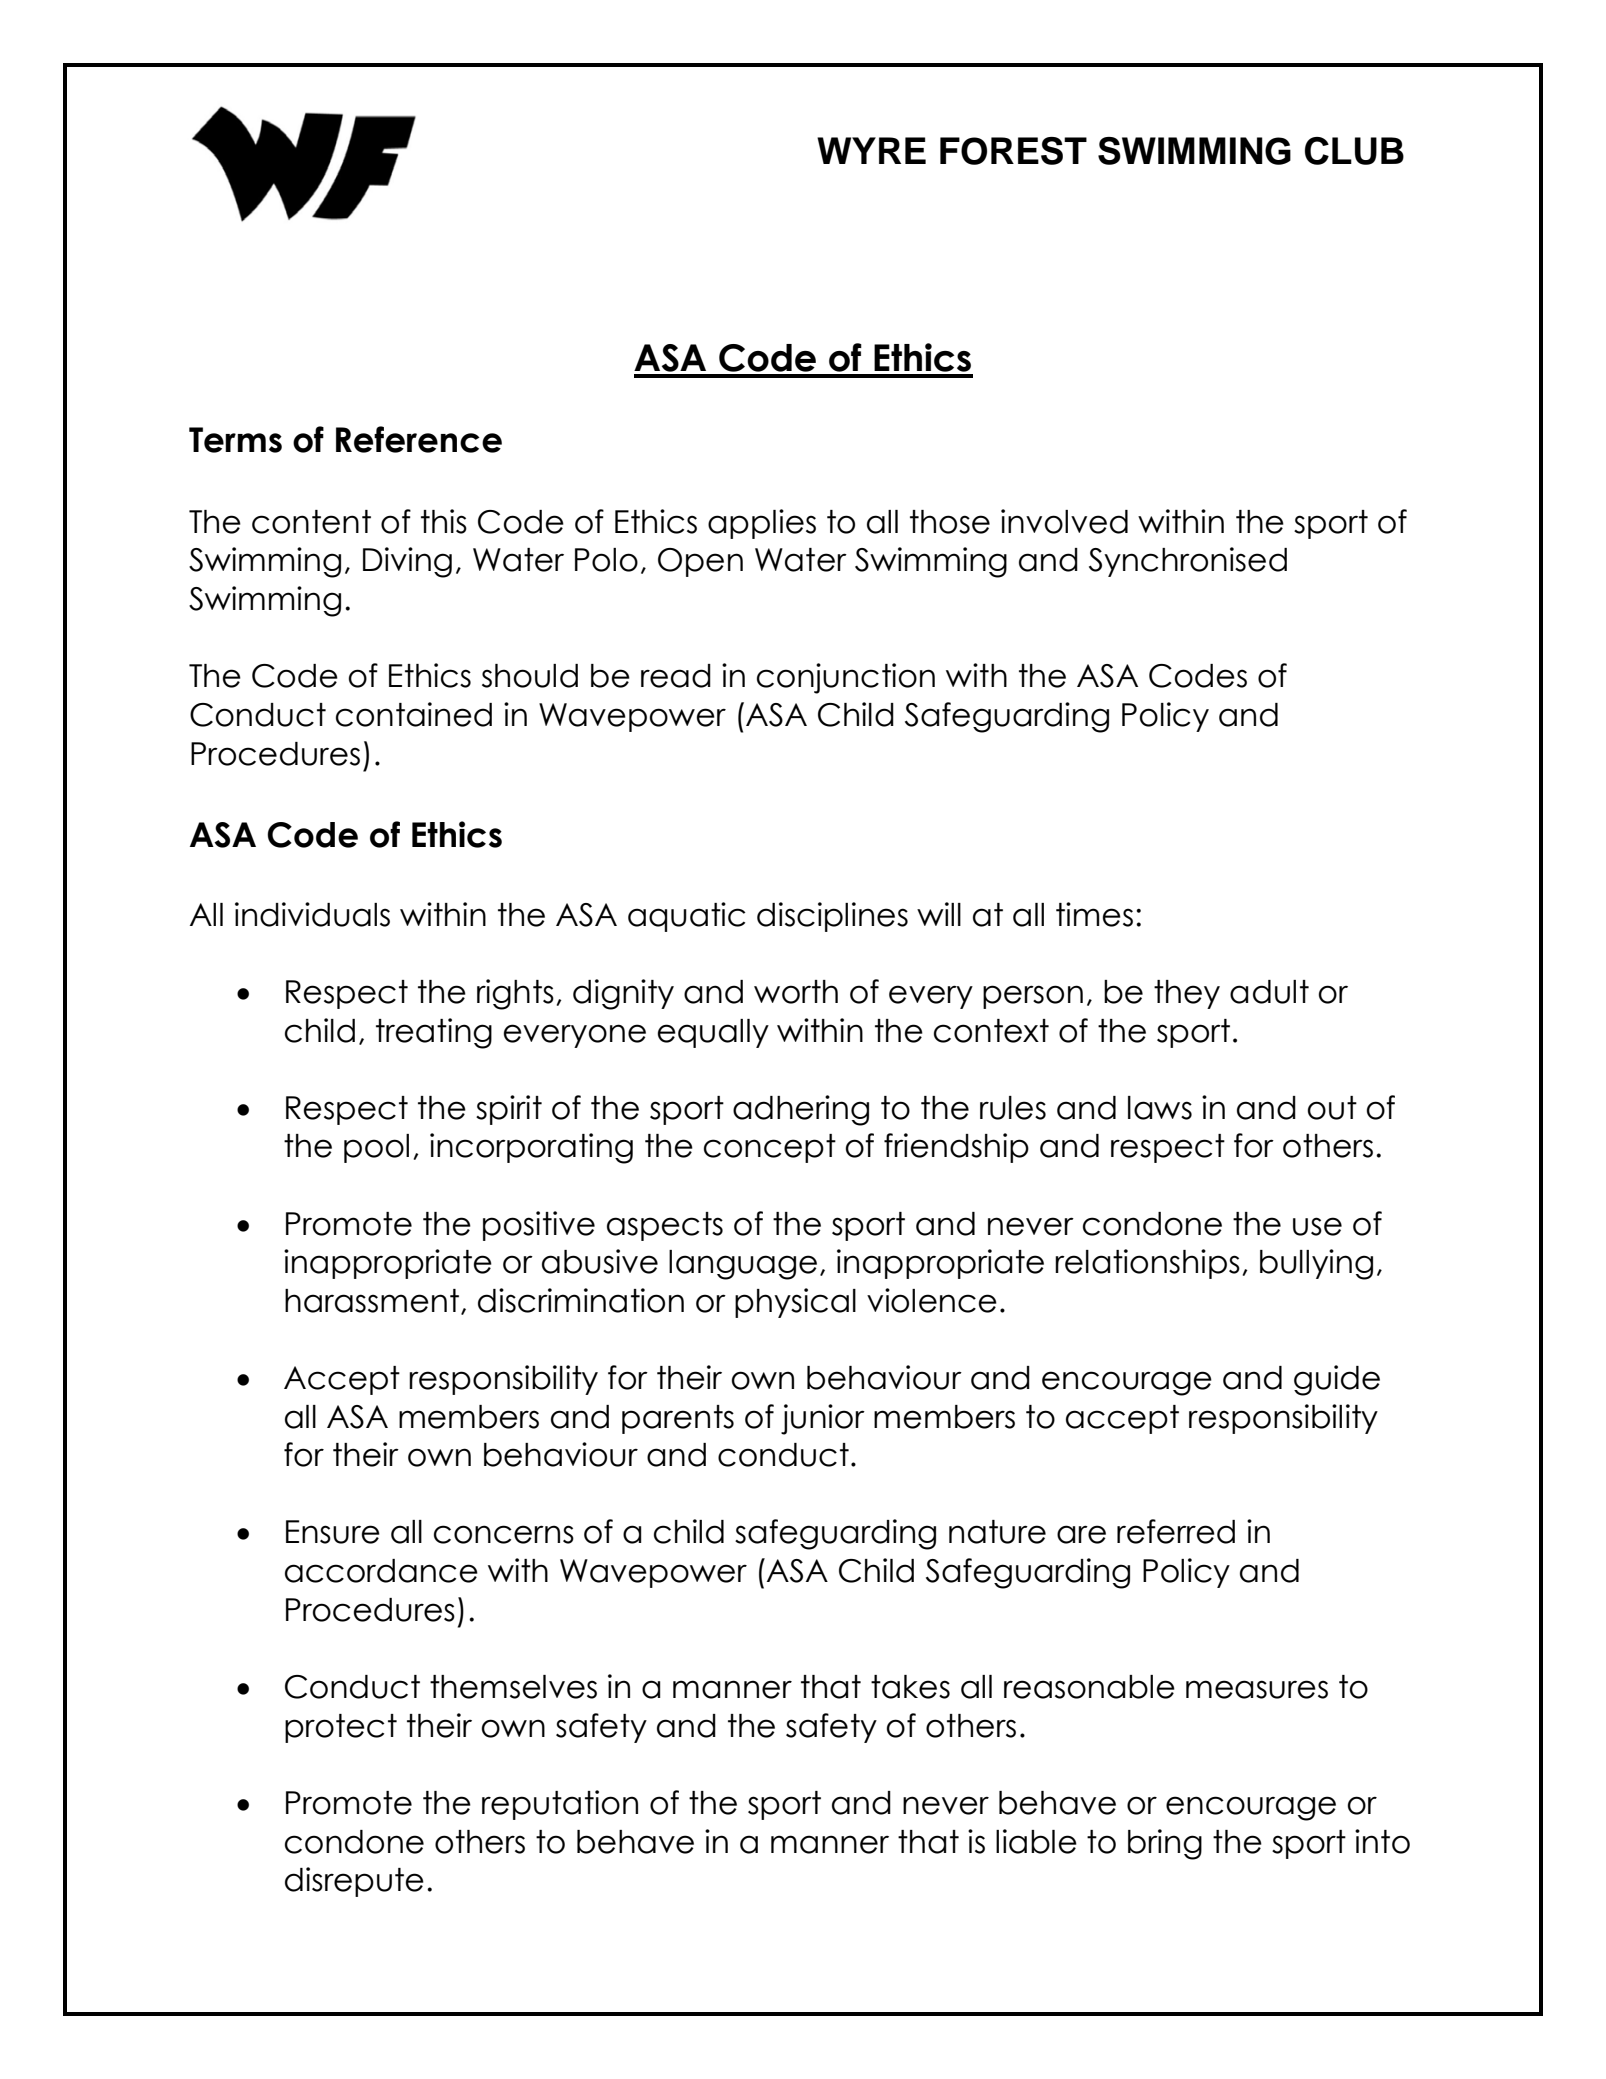 The height and width of the screenshot is (2079, 1606). I want to click on FOREST, so click(1013, 151).
